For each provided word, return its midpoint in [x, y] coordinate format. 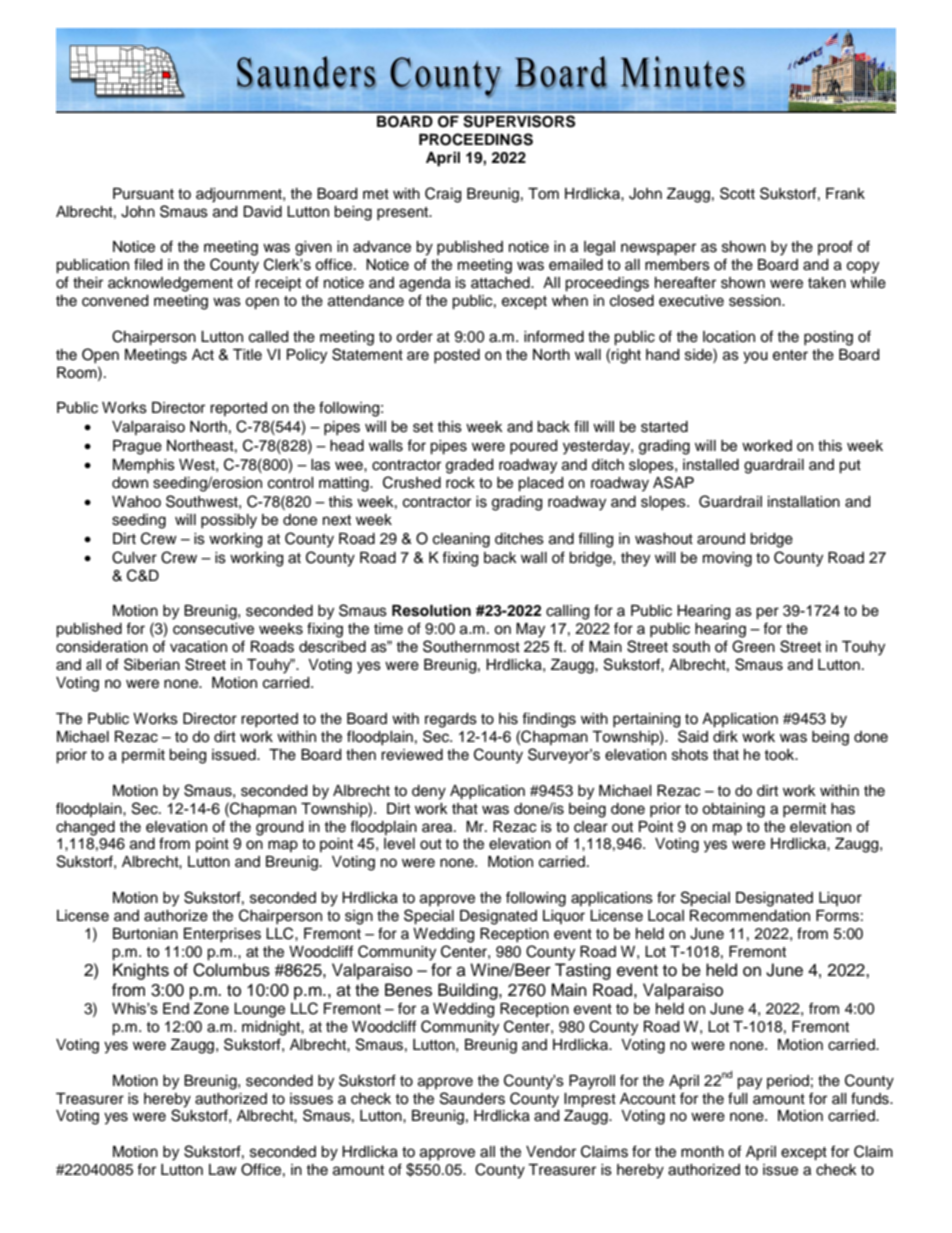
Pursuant [143, 194]
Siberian [152, 664]
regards [451, 720]
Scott [737, 193]
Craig [443, 195]
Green [753, 646]
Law [223, 1169]
